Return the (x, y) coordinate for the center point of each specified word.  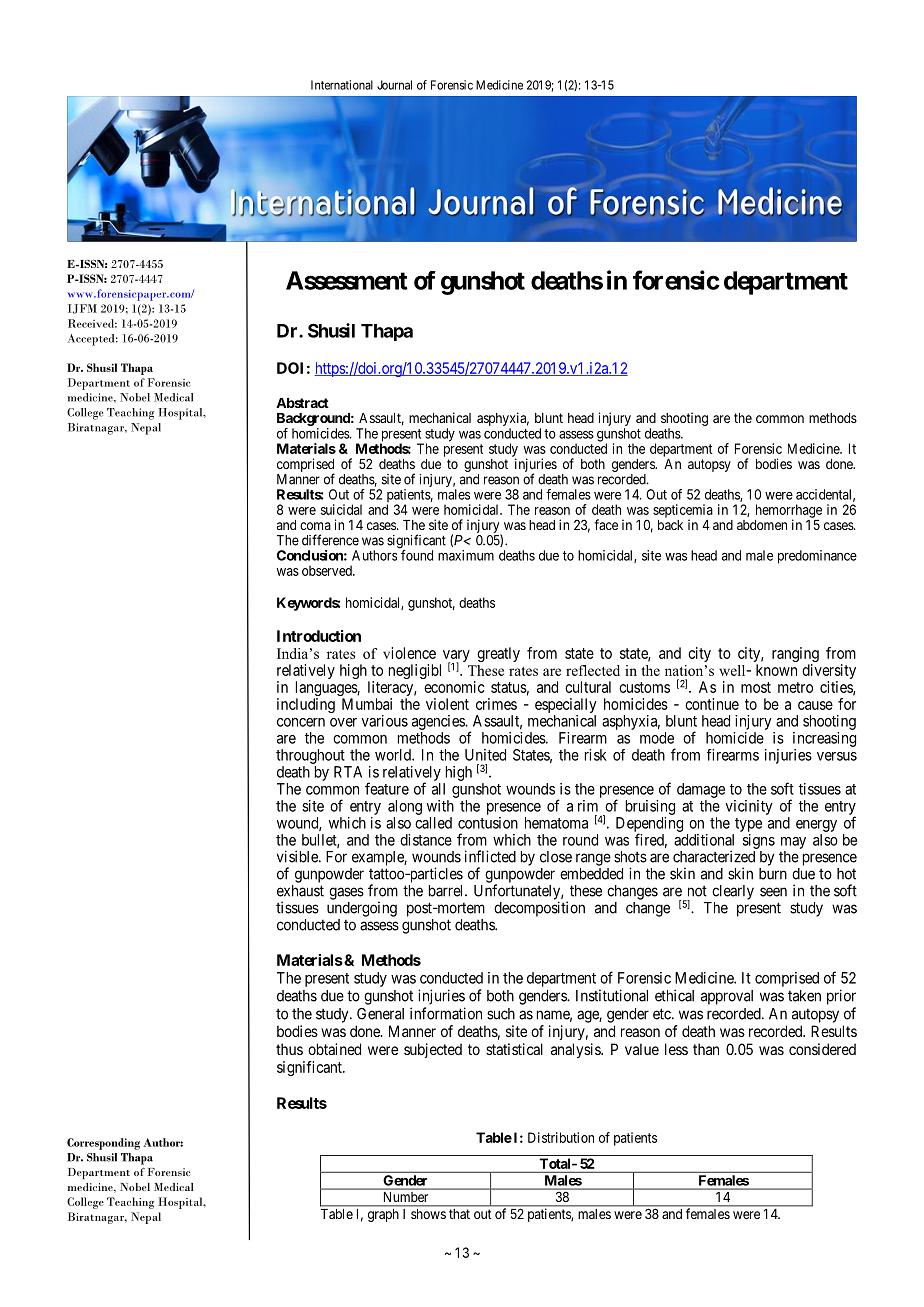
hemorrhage (789, 512)
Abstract (302, 403)
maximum (466, 555)
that (459, 1214)
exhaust (300, 891)
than (706, 1049)
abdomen (762, 525)
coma (315, 526)
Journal (394, 85)
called (433, 823)
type (748, 825)
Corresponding (103, 1144)
